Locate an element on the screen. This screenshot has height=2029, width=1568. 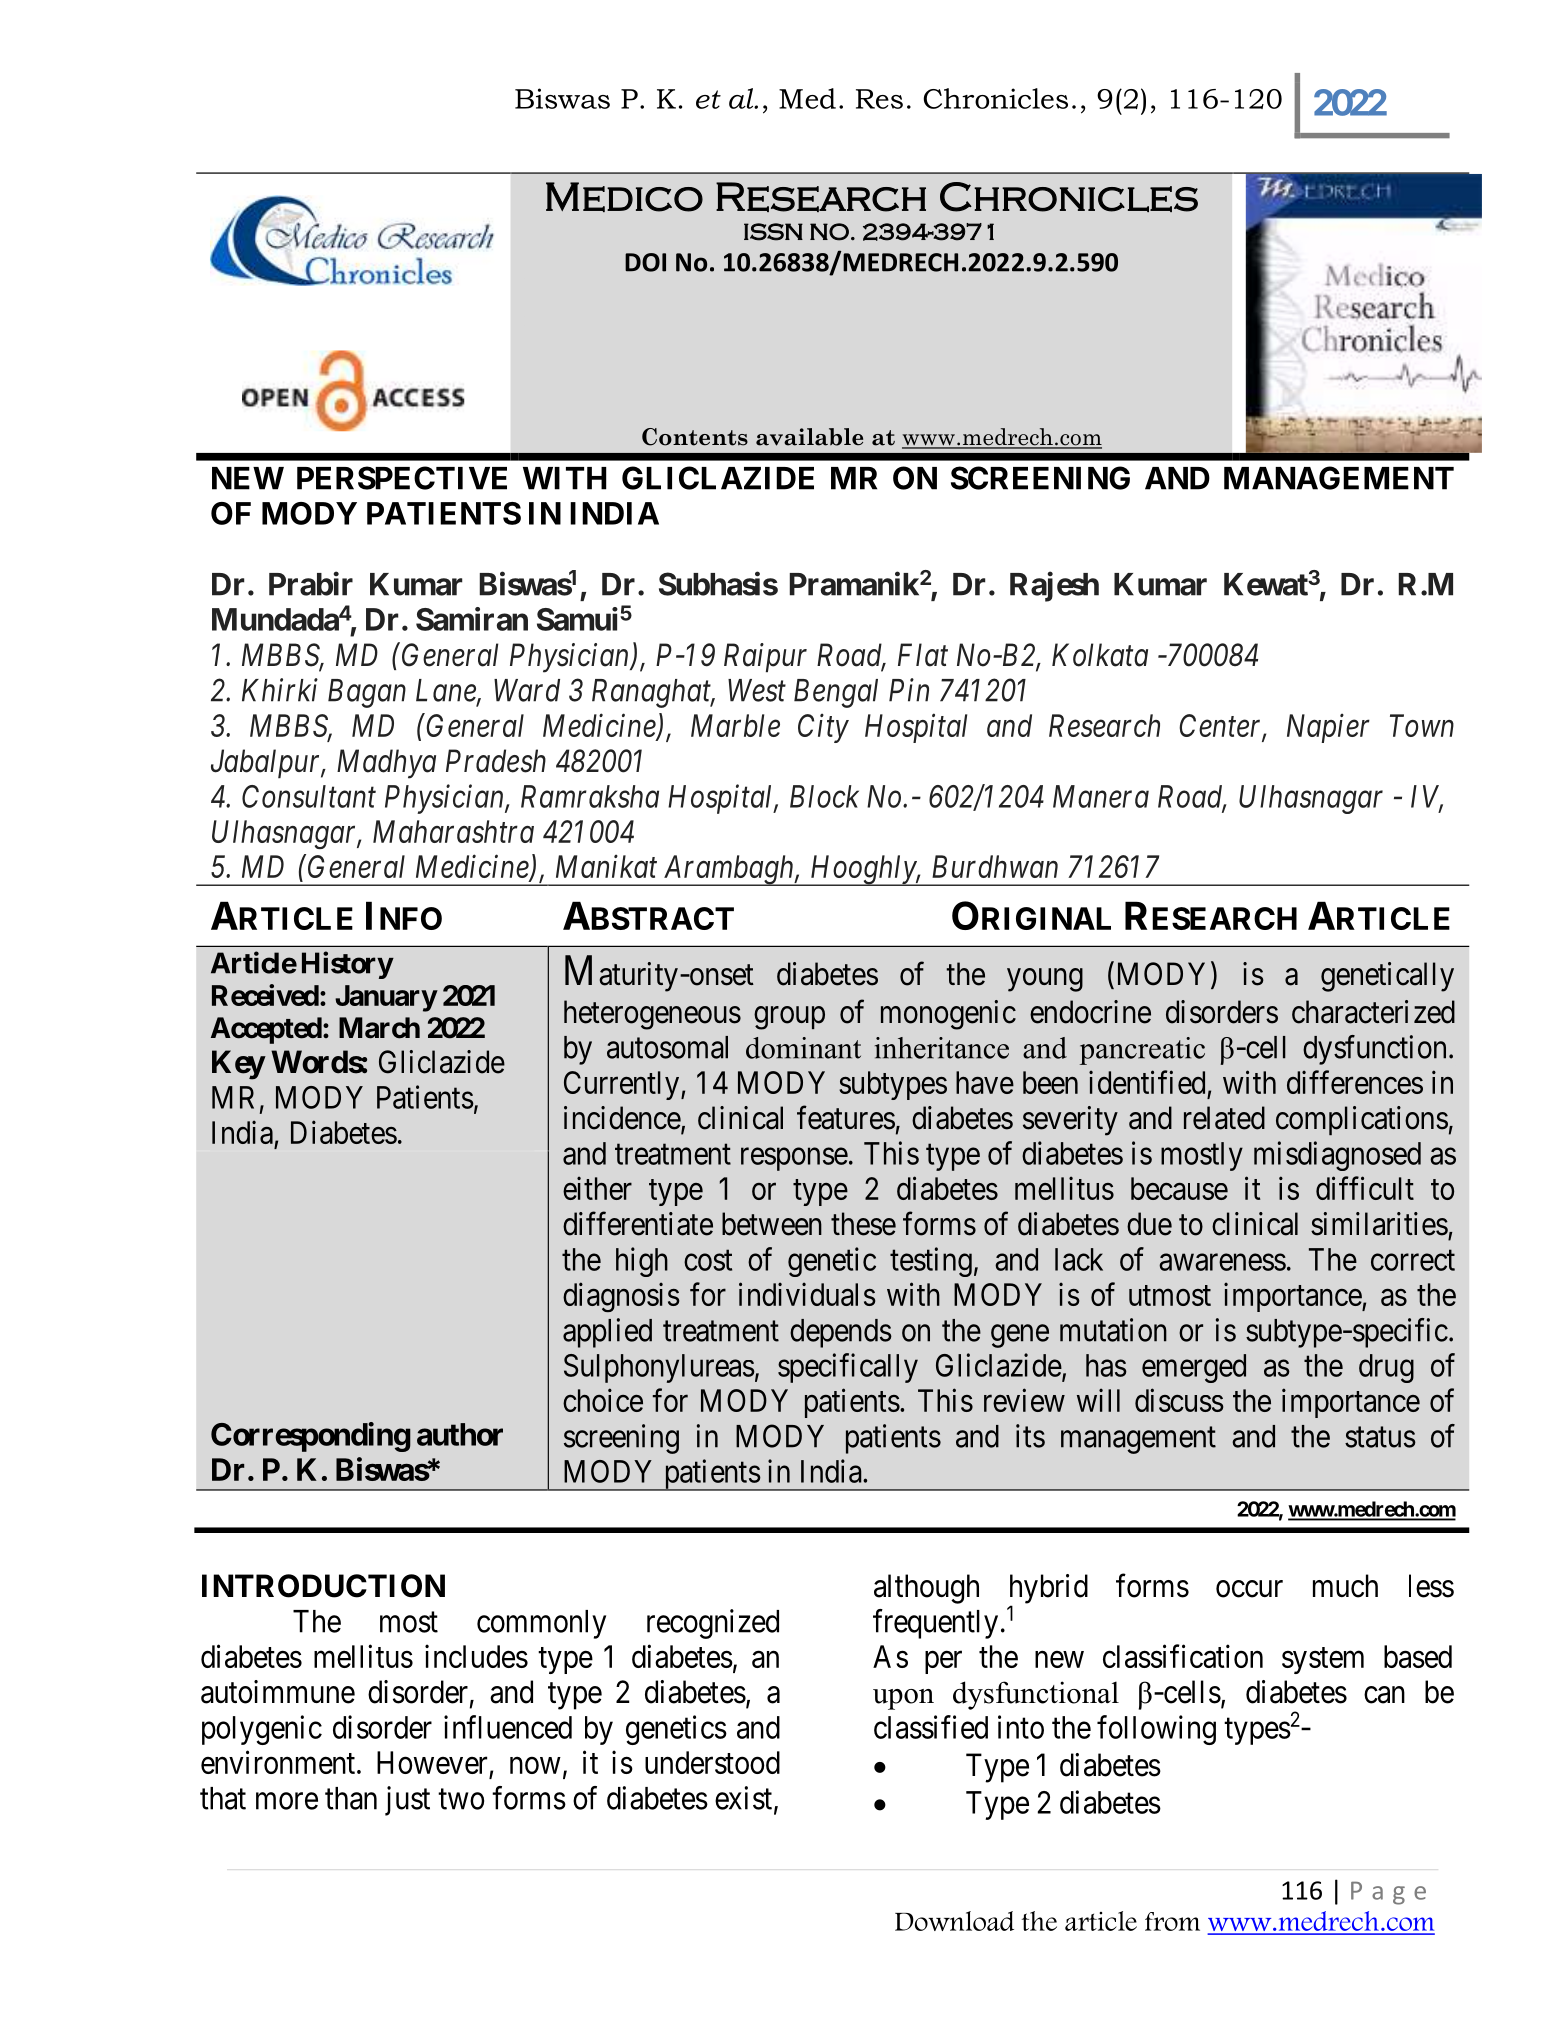
author is located at coordinates (460, 1434).
